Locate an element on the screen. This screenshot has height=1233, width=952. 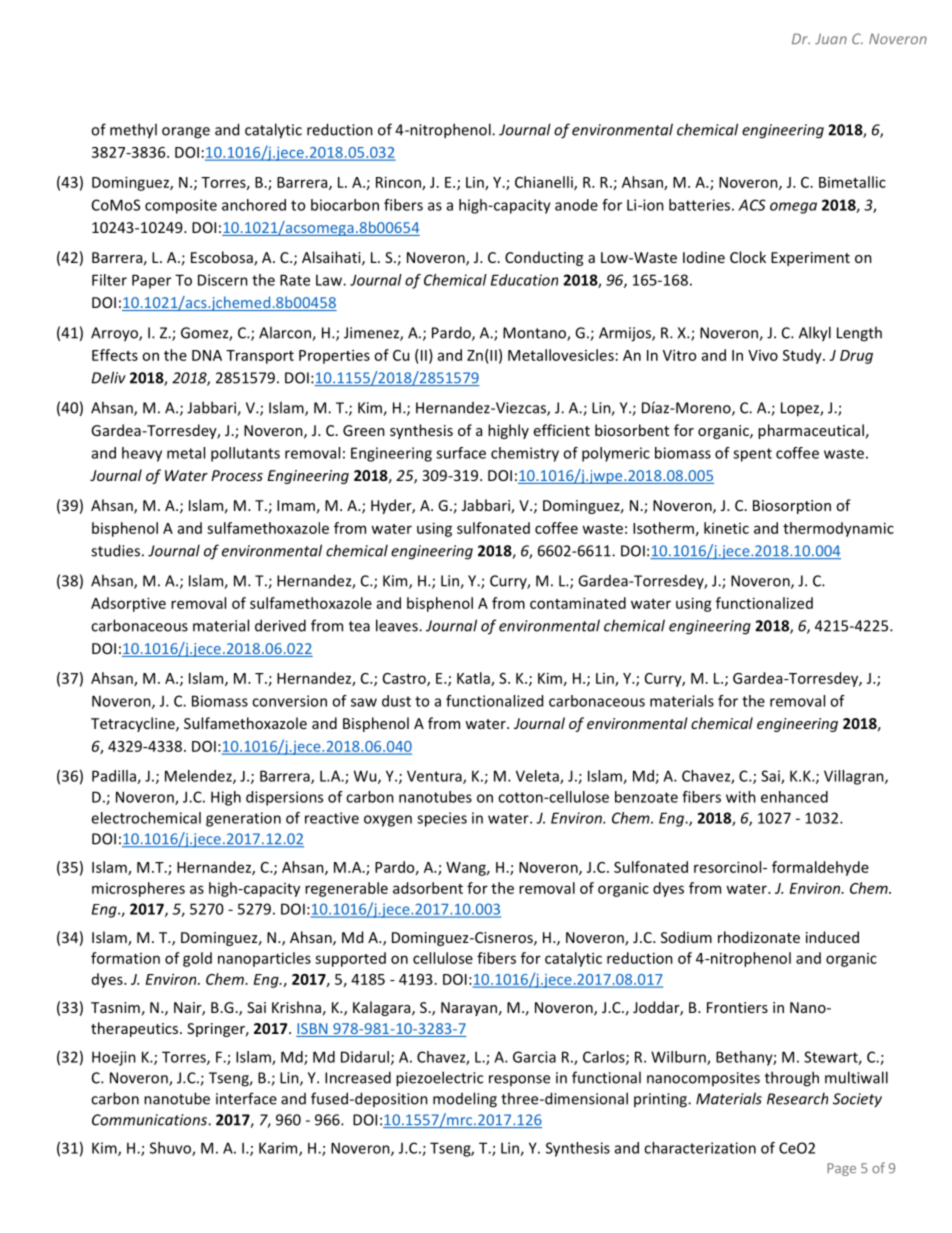
Communications is located at coordinates (150, 1120).
